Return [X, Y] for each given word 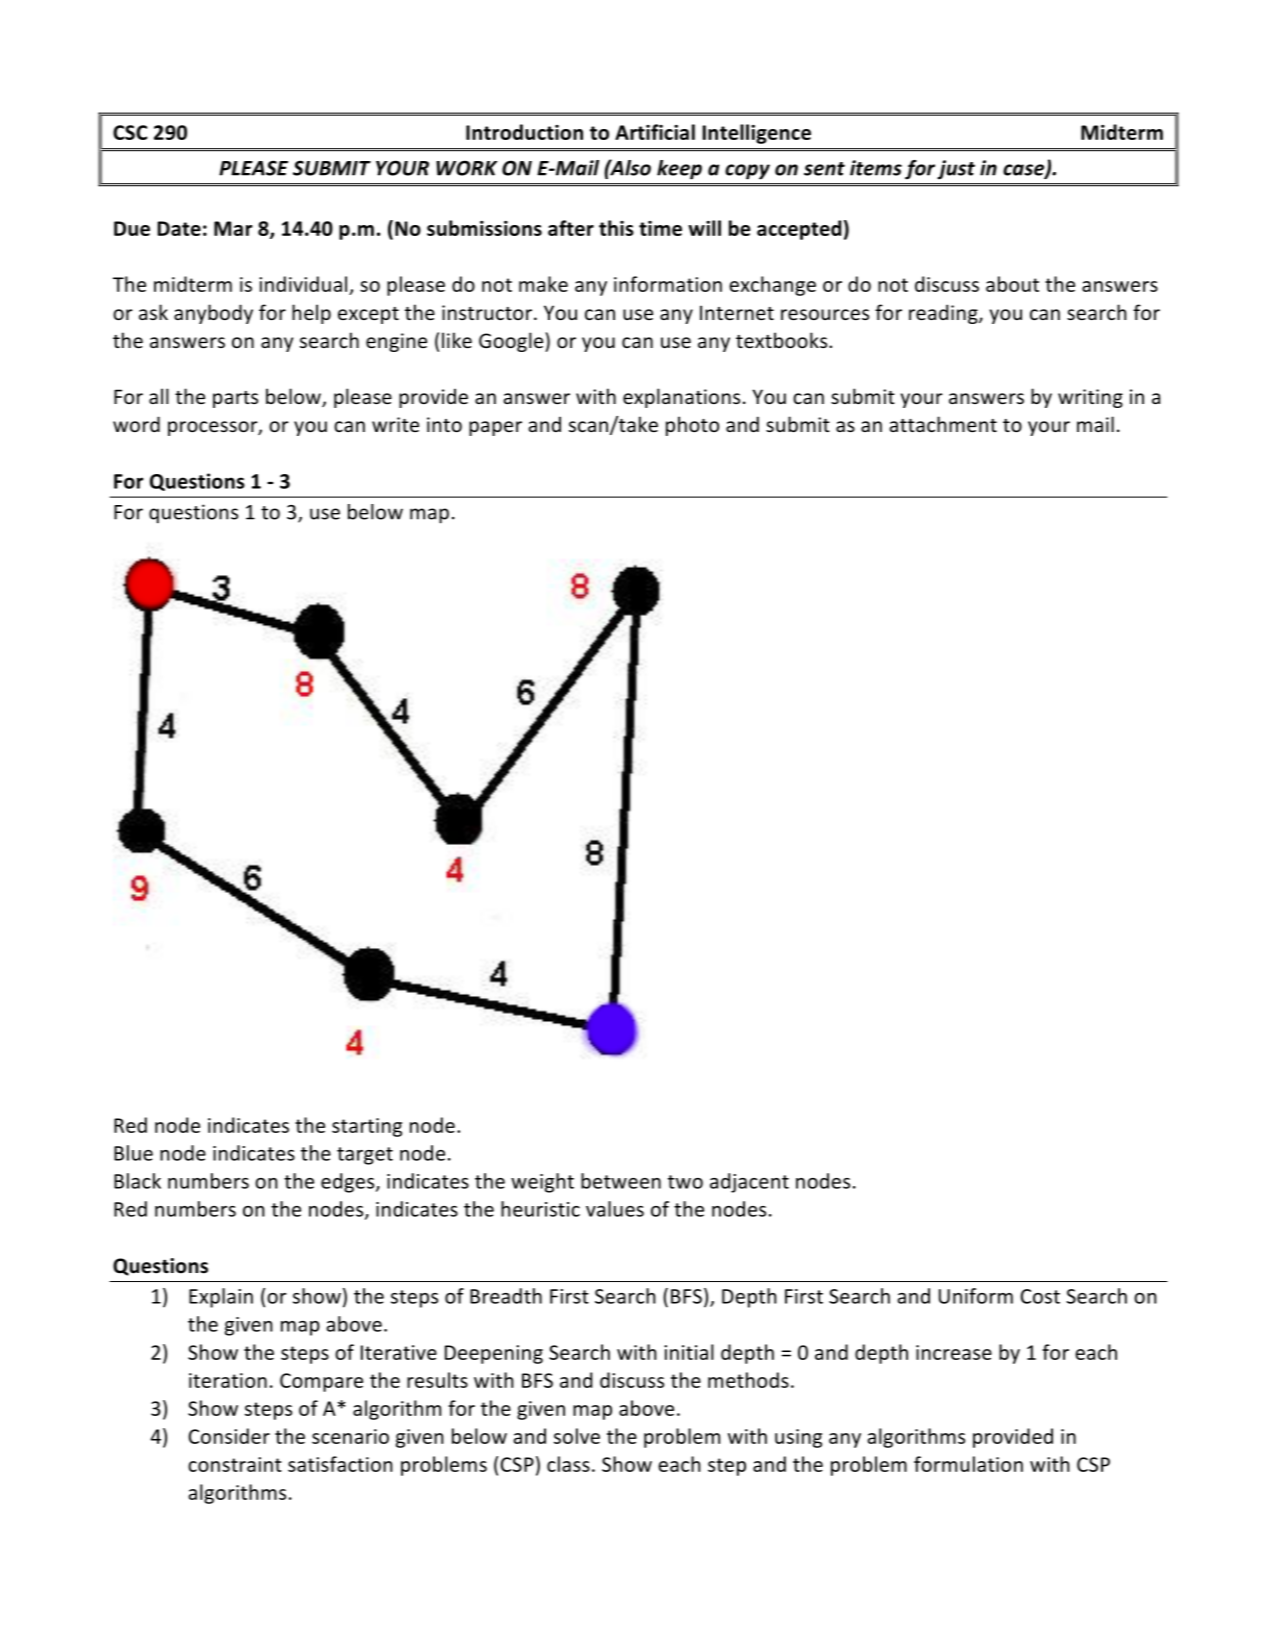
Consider [229, 1436]
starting [367, 1127]
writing [1090, 398]
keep [679, 170]
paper [495, 428]
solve [577, 1436]
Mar [233, 228]
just [956, 170]
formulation [968, 1464]
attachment [943, 424]
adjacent [749, 1183]
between [621, 1181]
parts [235, 399]
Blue [133, 1153]
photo [692, 426]
